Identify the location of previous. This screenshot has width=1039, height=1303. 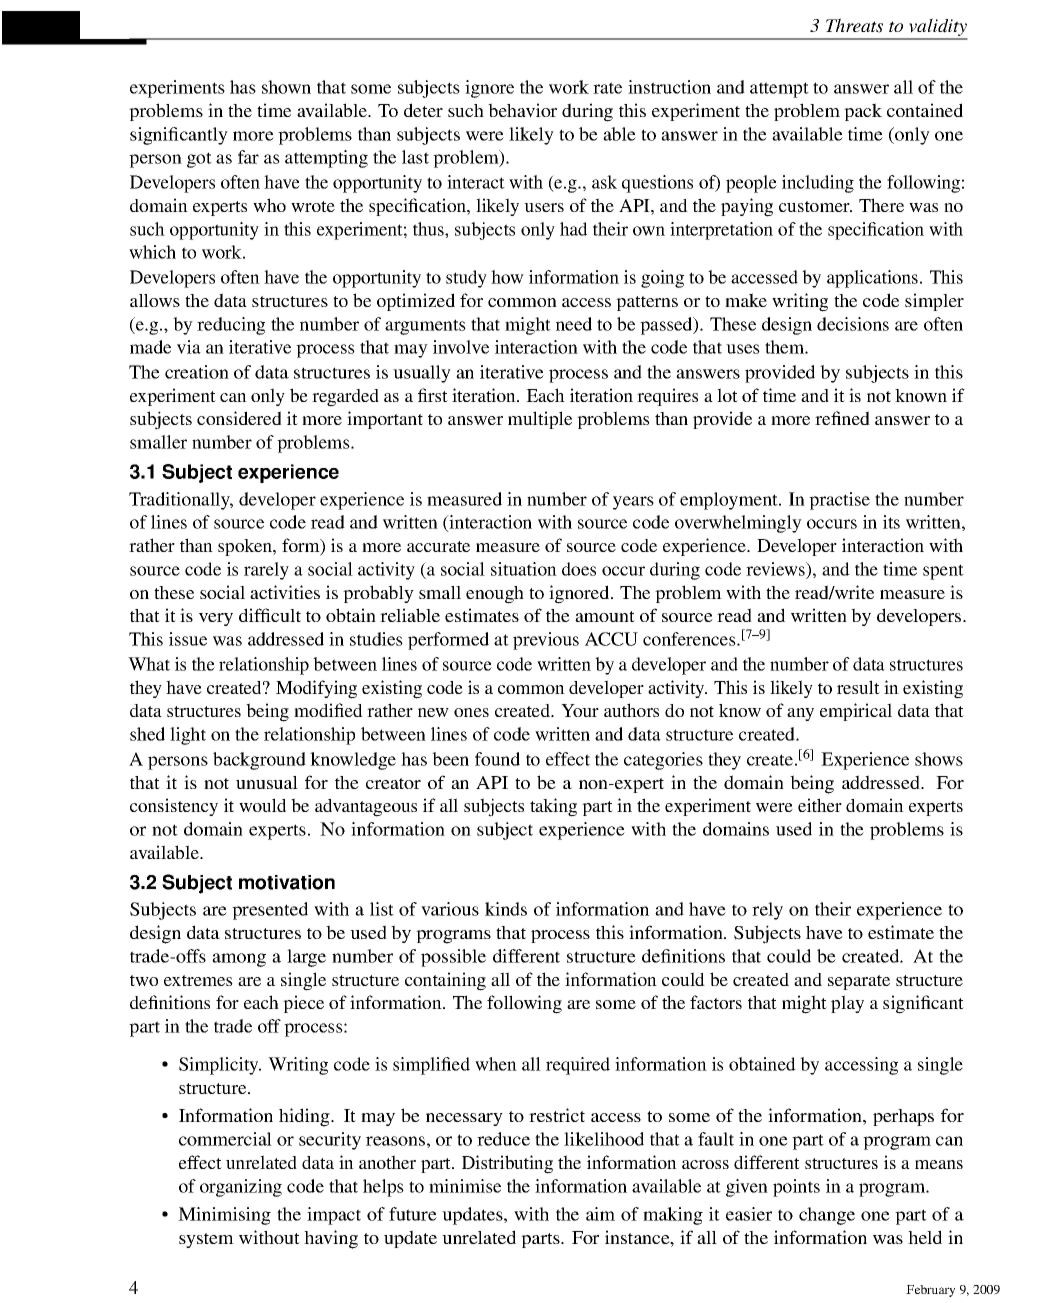
(546, 641).
